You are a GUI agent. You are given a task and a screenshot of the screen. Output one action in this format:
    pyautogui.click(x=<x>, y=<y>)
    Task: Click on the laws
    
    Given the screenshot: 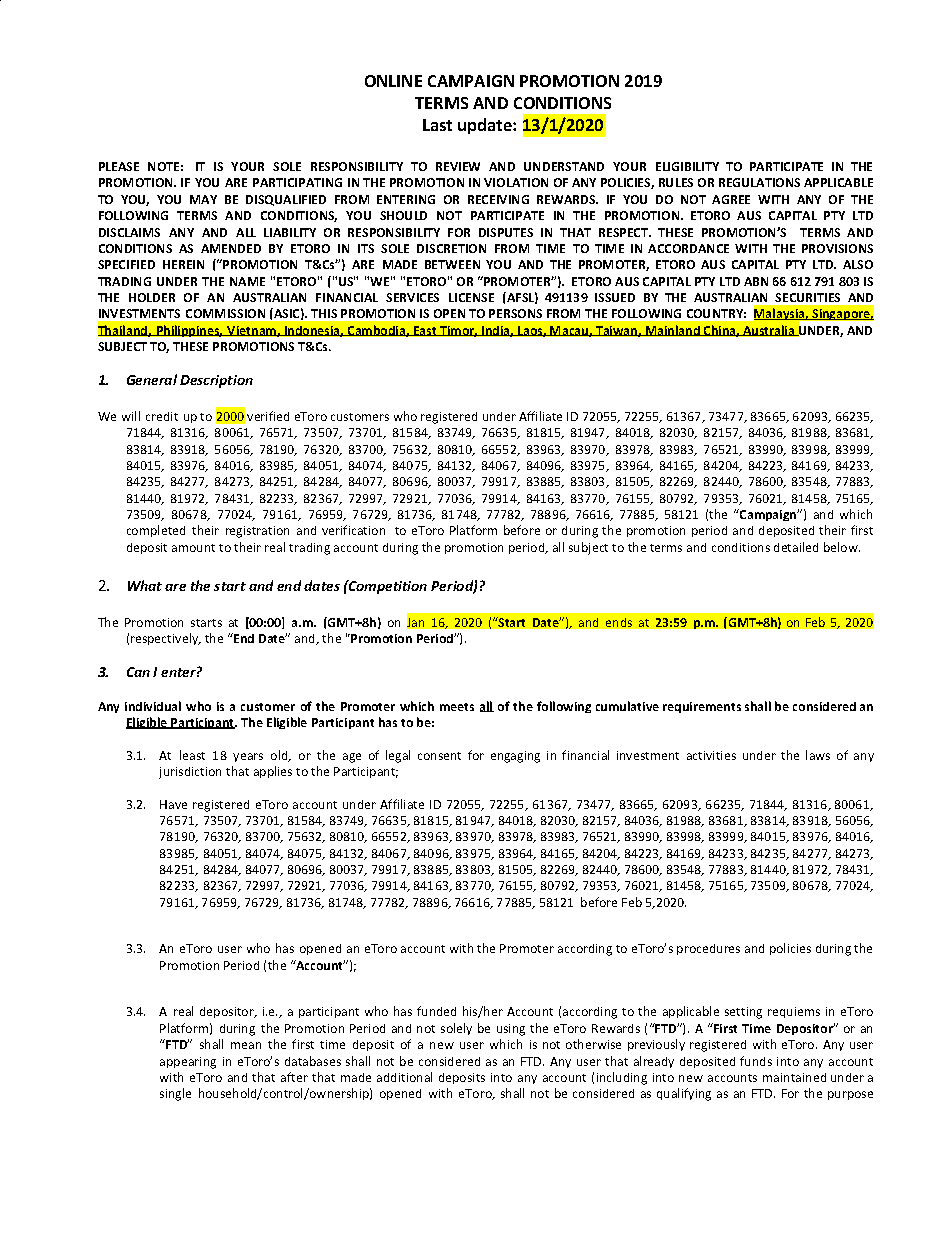 What is the action you would take?
    pyautogui.click(x=818, y=755)
